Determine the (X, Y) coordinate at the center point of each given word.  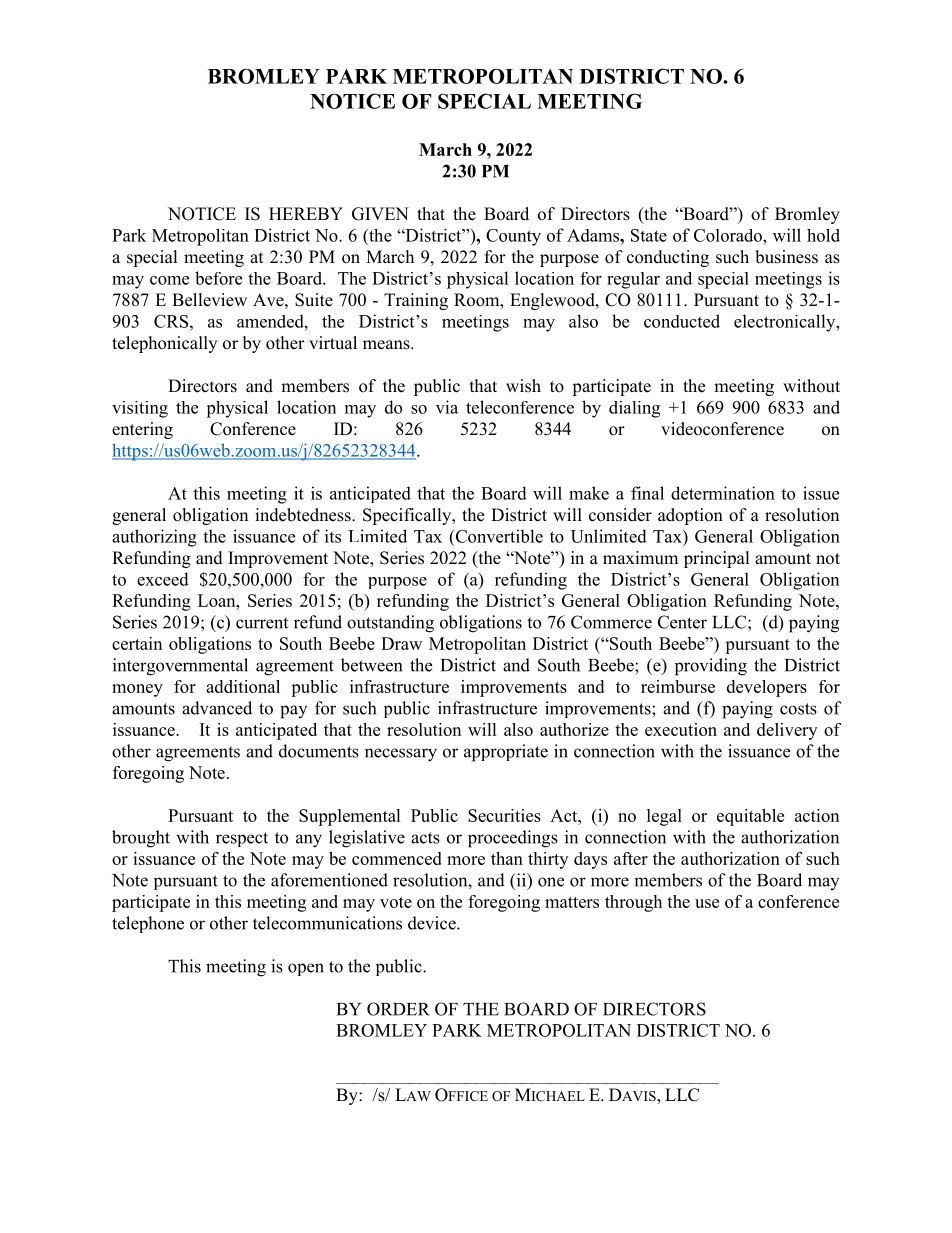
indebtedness (304, 515)
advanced (217, 708)
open (306, 969)
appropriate (506, 753)
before (218, 278)
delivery (787, 731)
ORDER (398, 1009)
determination (723, 493)
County (513, 237)
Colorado (729, 235)
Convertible (498, 536)
